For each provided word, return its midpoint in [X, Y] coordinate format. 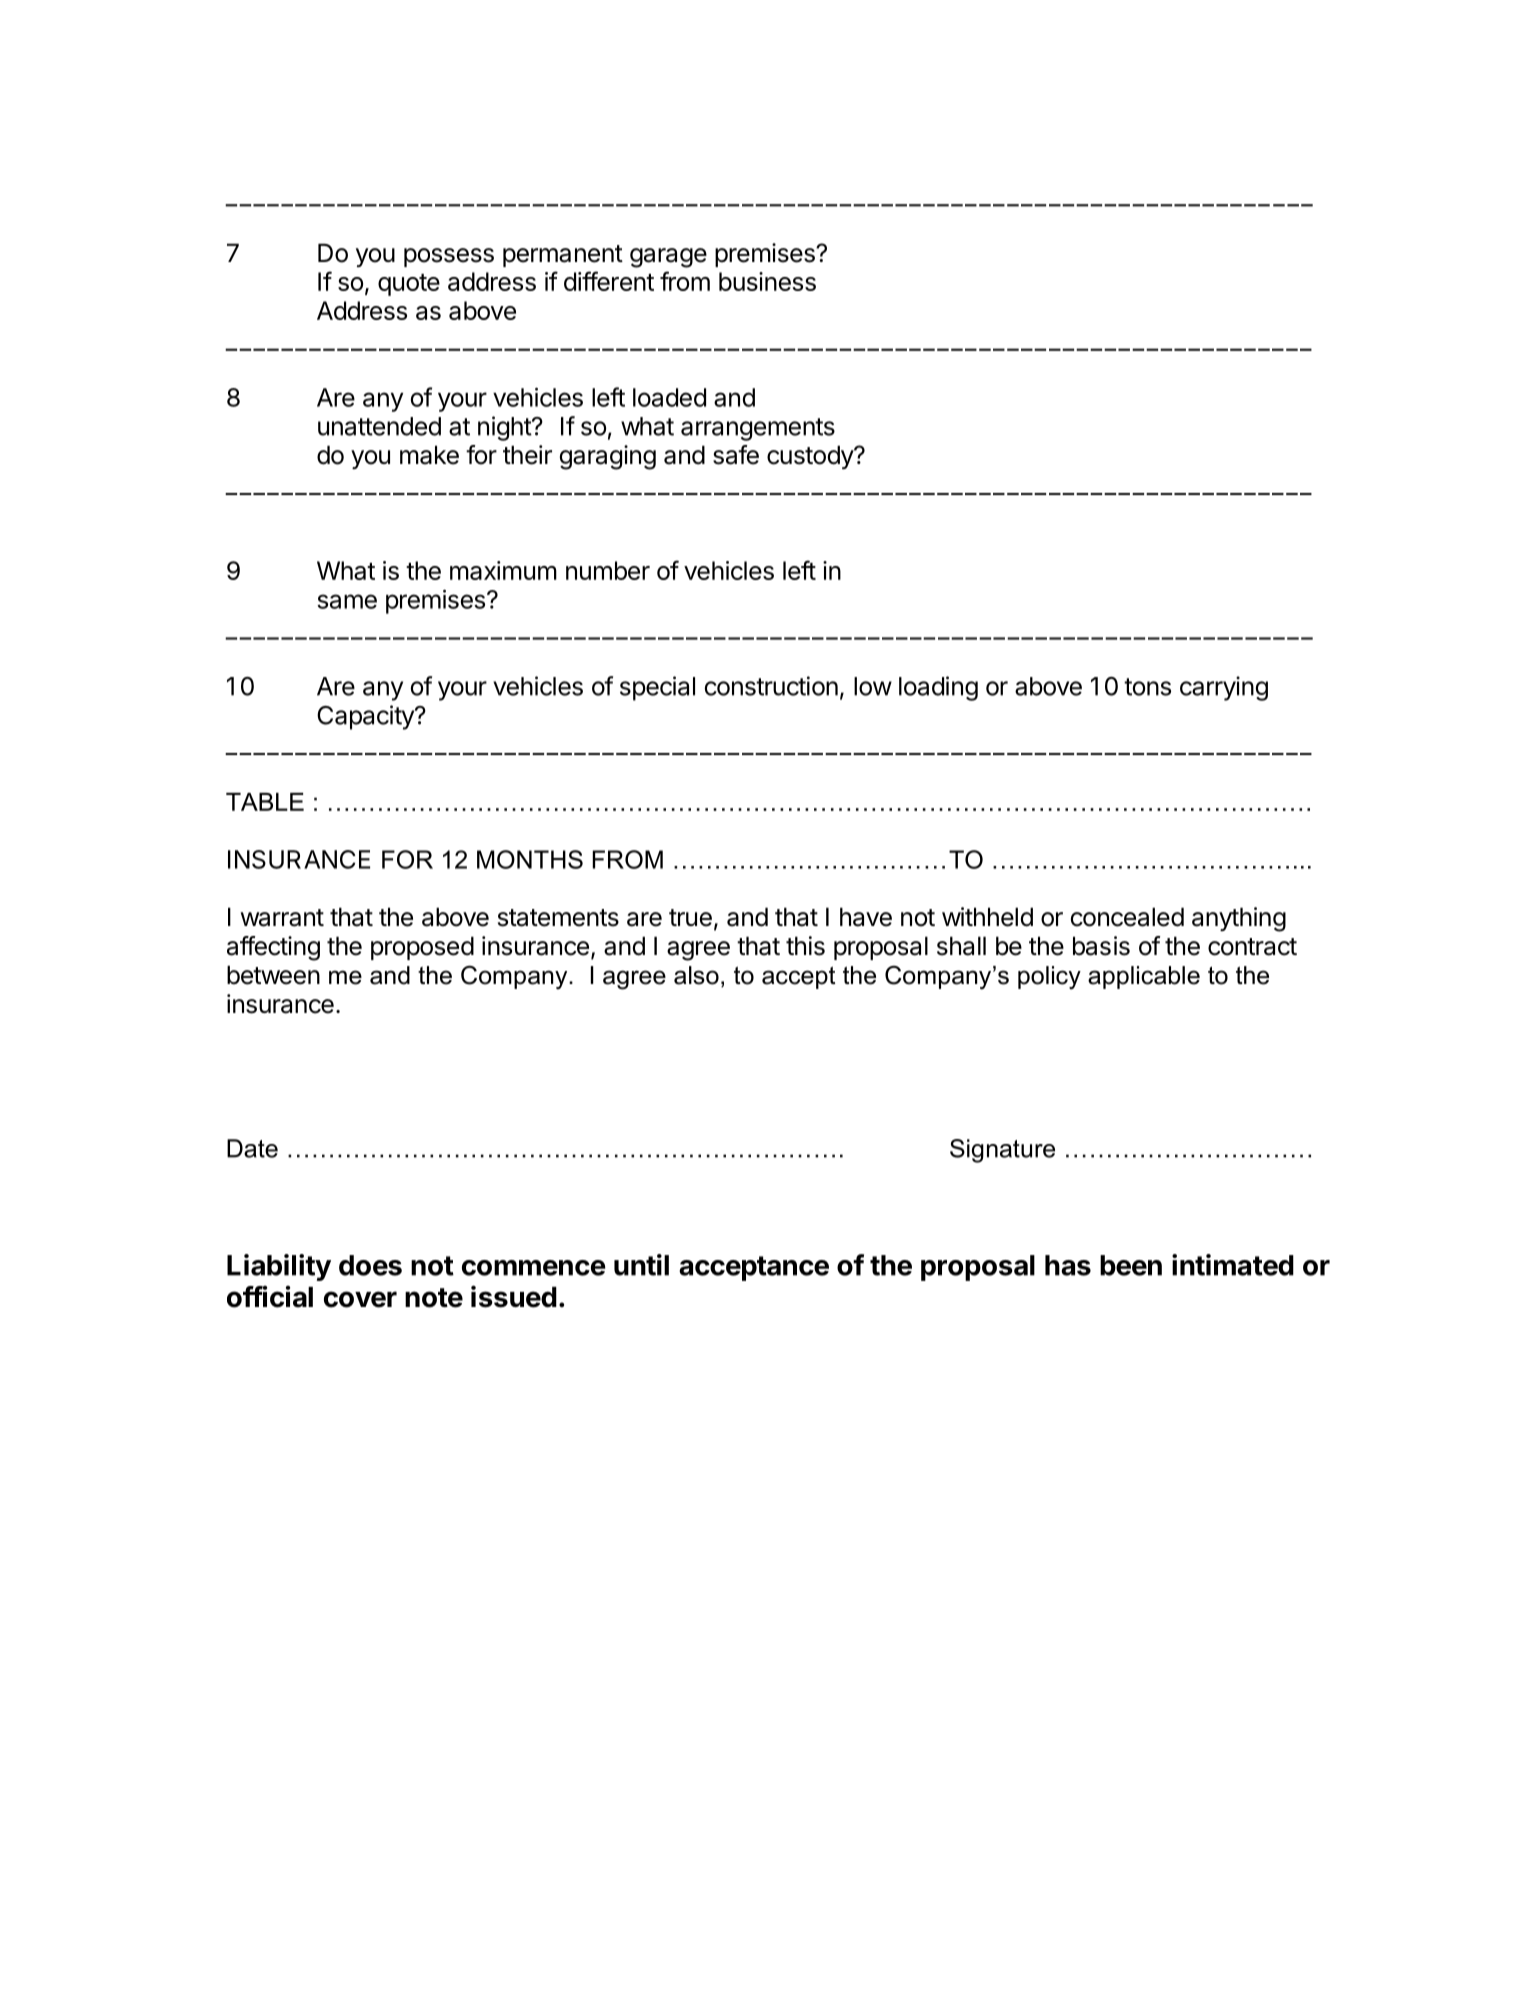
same [347, 601]
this [805, 946]
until [641, 1265]
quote [409, 285]
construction [771, 686]
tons [1147, 687]
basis [1101, 946]
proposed [422, 948]
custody [811, 457]
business [767, 281]
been [1131, 1265]
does [370, 1265]
